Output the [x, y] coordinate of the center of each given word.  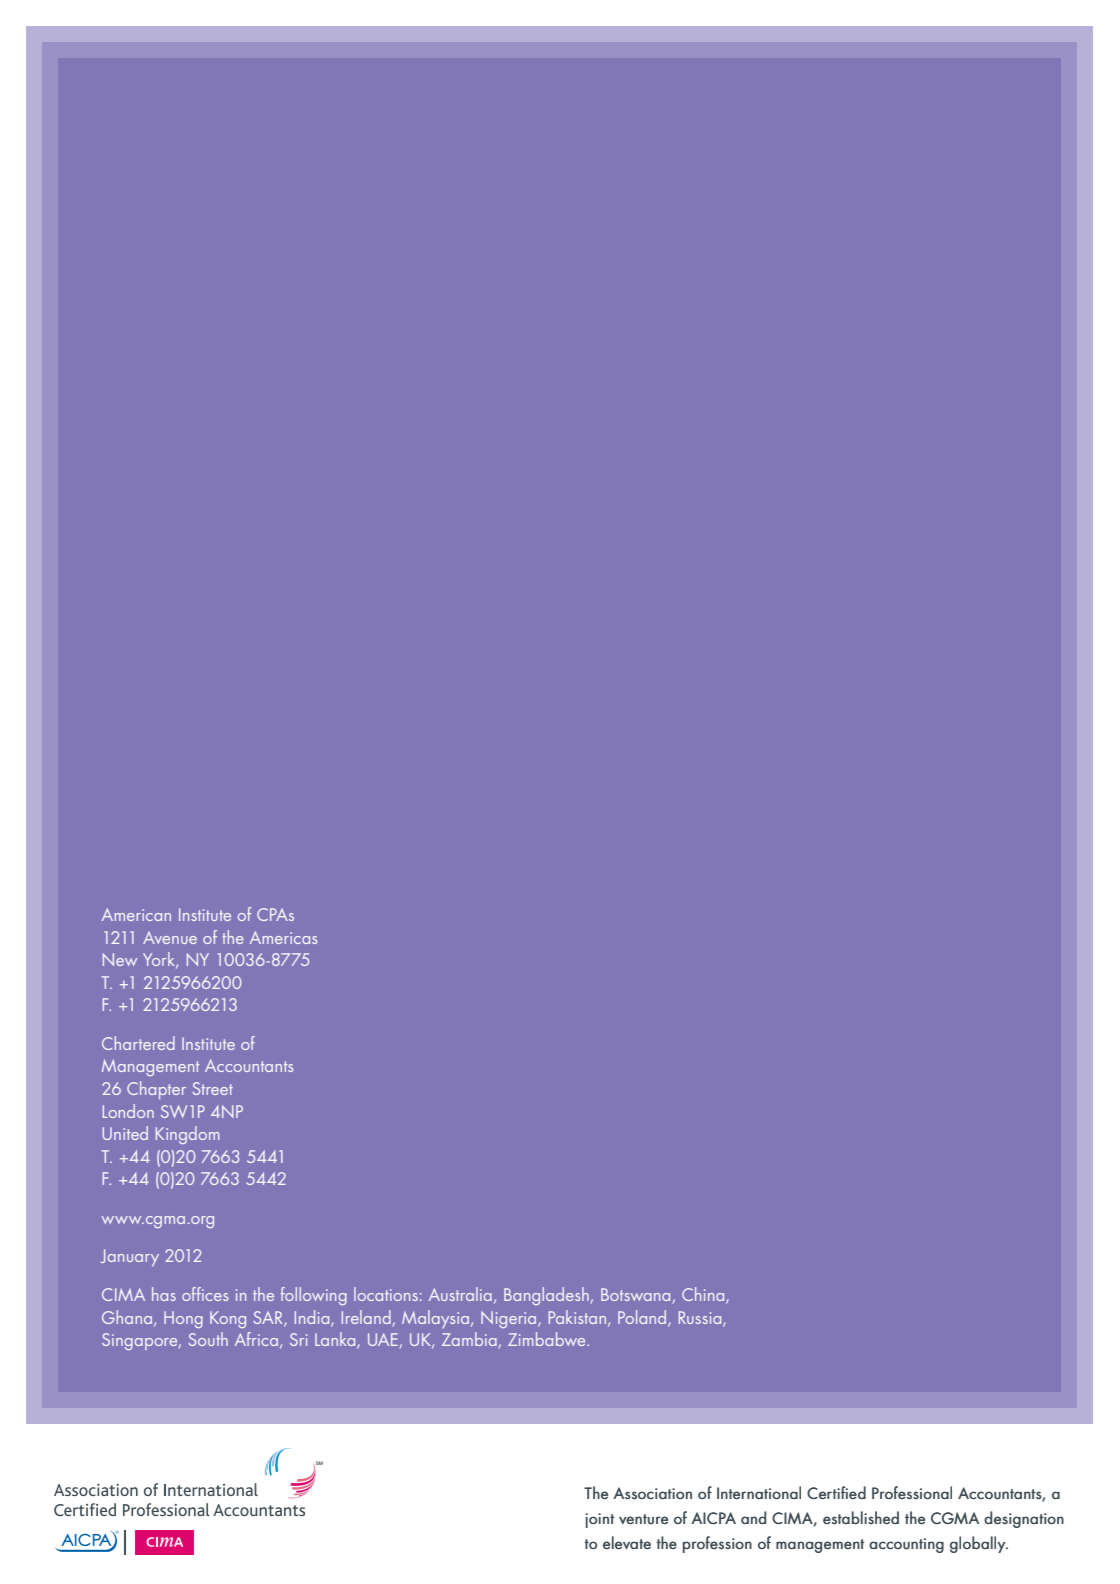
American [136, 914]
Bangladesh [547, 1296]
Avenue [170, 938]
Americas [284, 937]
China [704, 1295]
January [129, 1258]
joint [600, 1520]
